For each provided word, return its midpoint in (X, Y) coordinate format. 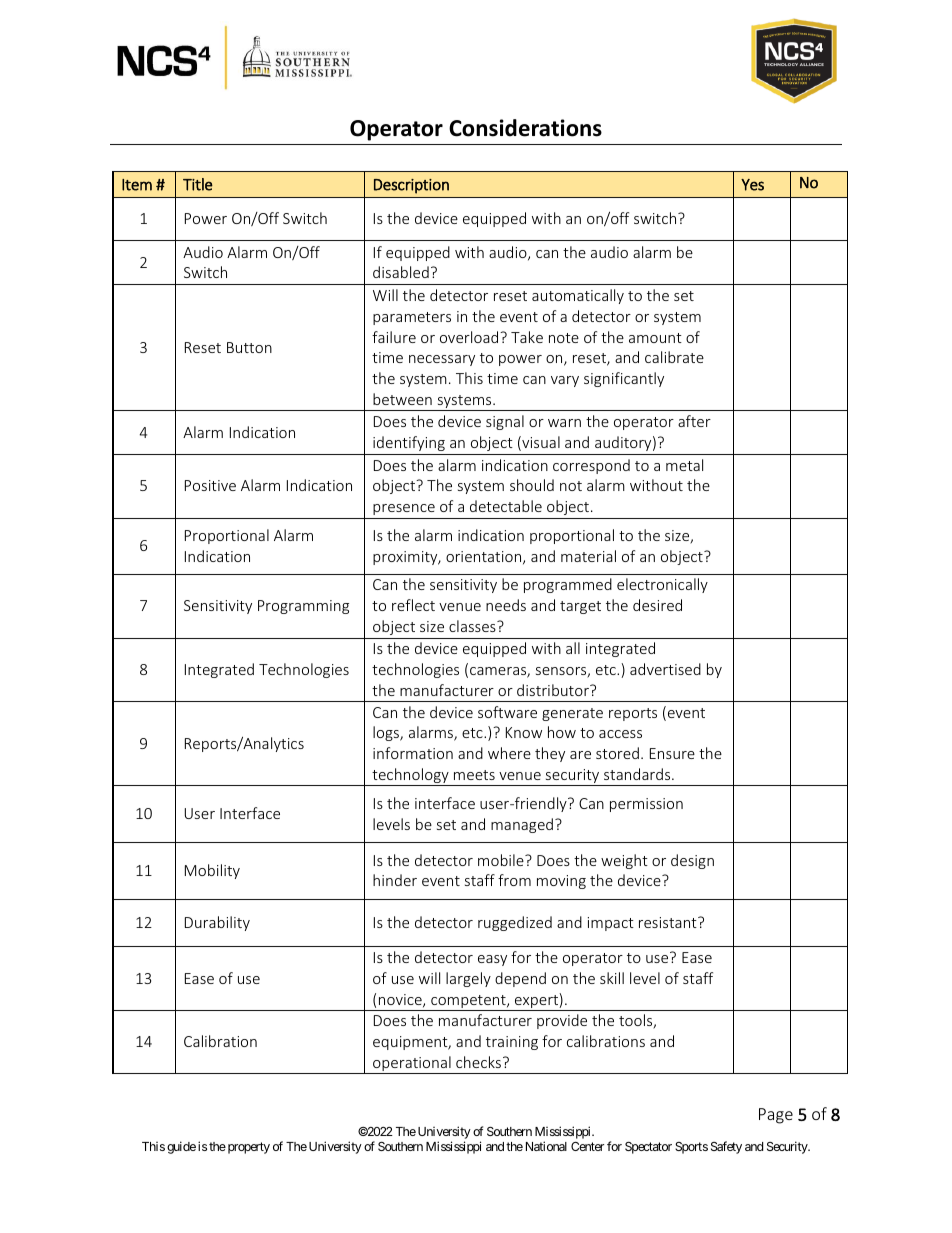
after (694, 421)
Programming (303, 607)
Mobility (212, 871)
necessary (442, 360)
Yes (752, 185)
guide (181, 1147)
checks (478, 1062)
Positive (210, 485)
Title (198, 184)
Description (411, 186)
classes (473, 626)
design (692, 861)
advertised (665, 669)
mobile (502, 860)
